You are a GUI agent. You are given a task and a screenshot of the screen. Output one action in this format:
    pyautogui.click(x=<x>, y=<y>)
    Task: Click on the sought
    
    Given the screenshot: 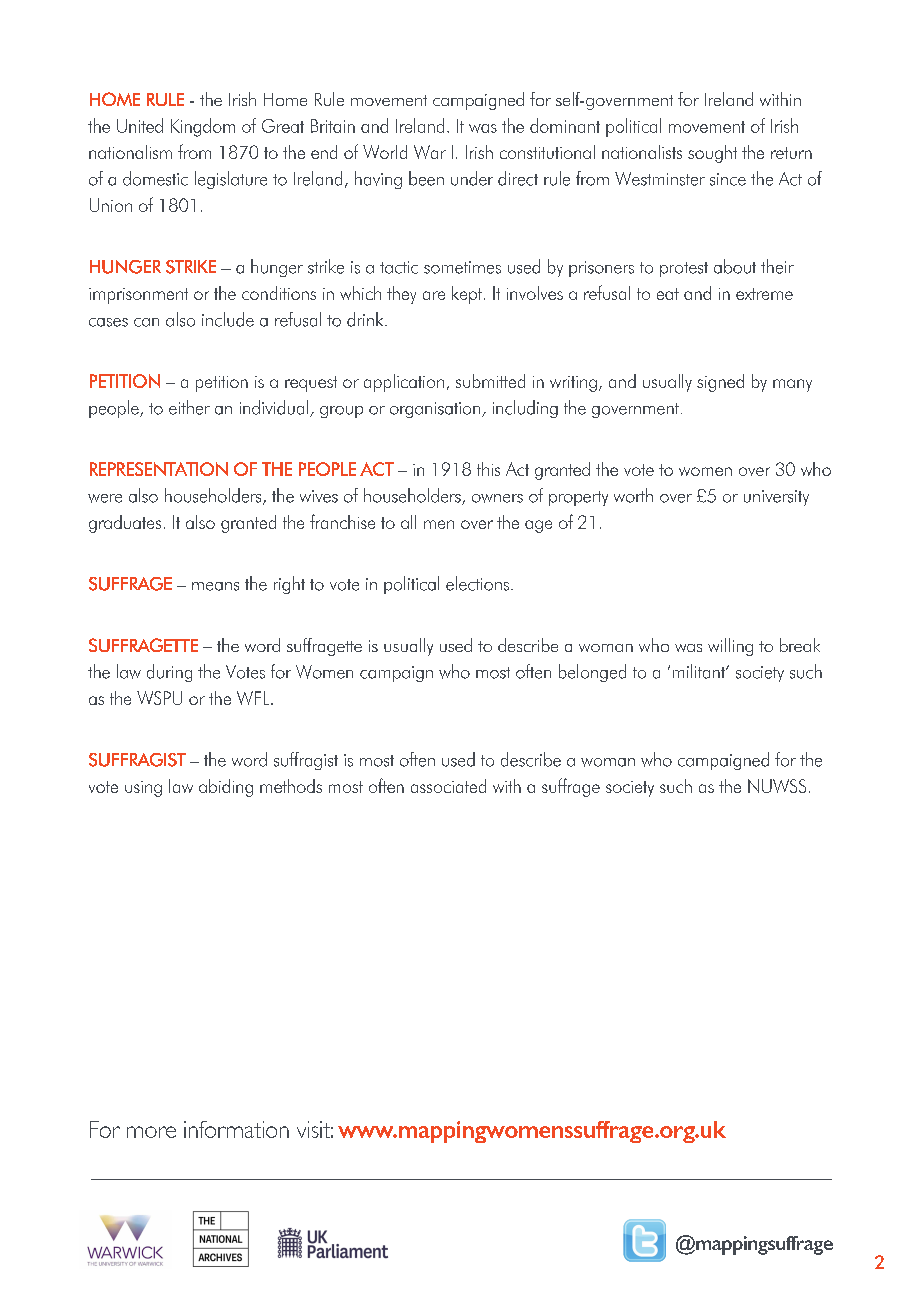 What is the action you would take?
    pyautogui.click(x=712, y=154)
